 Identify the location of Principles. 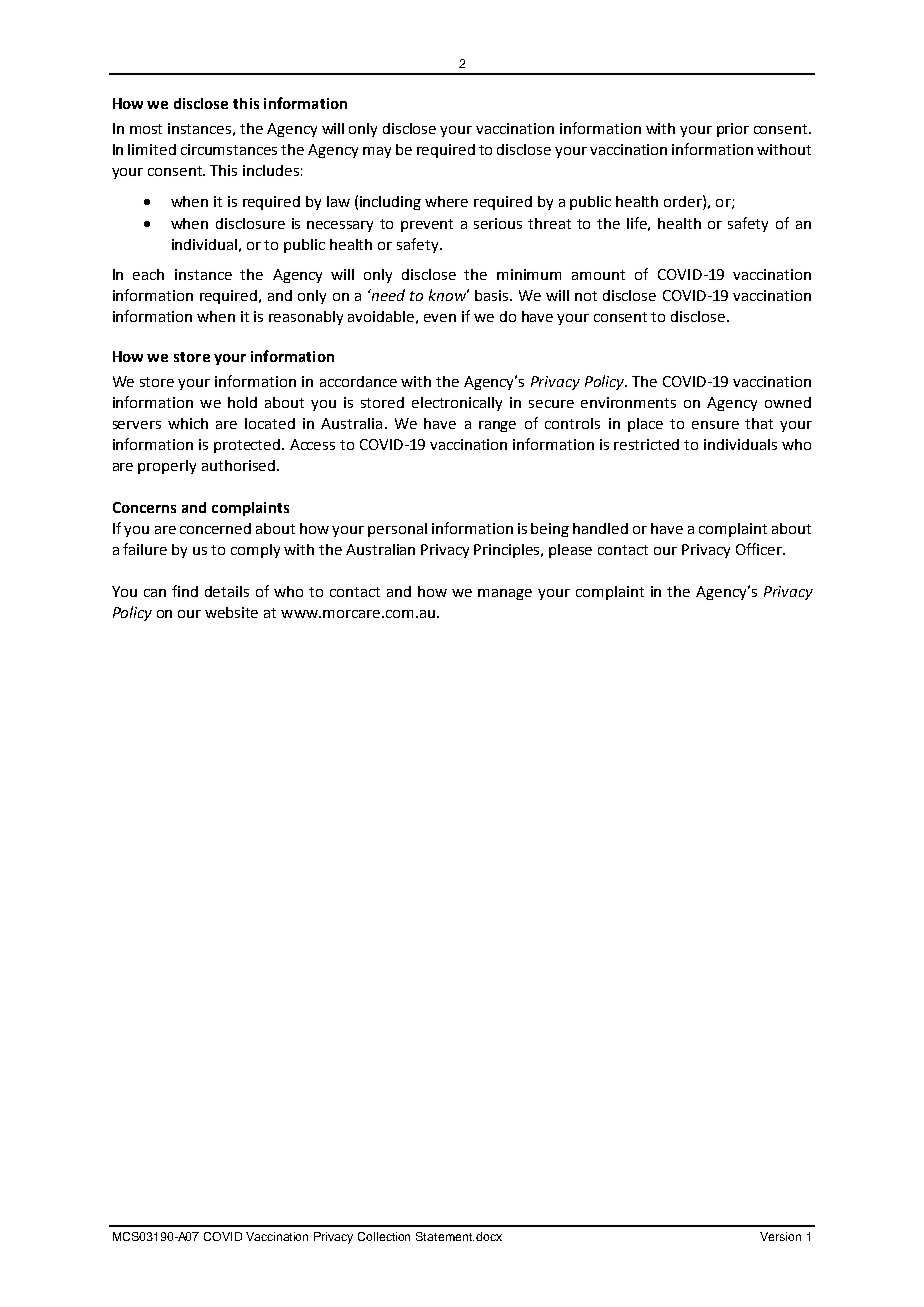
(508, 551).
